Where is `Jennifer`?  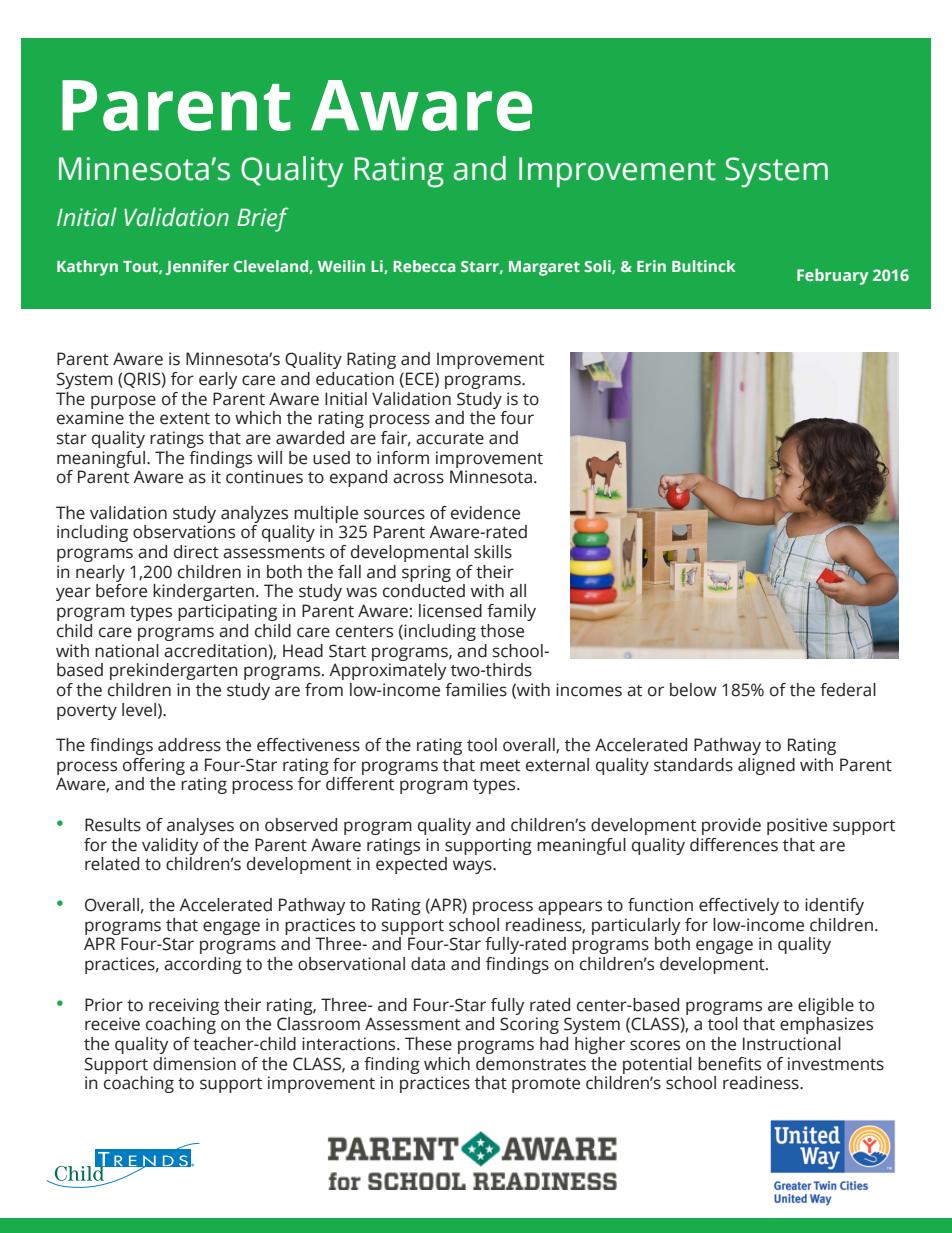 Jennifer is located at coordinates (197, 267).
